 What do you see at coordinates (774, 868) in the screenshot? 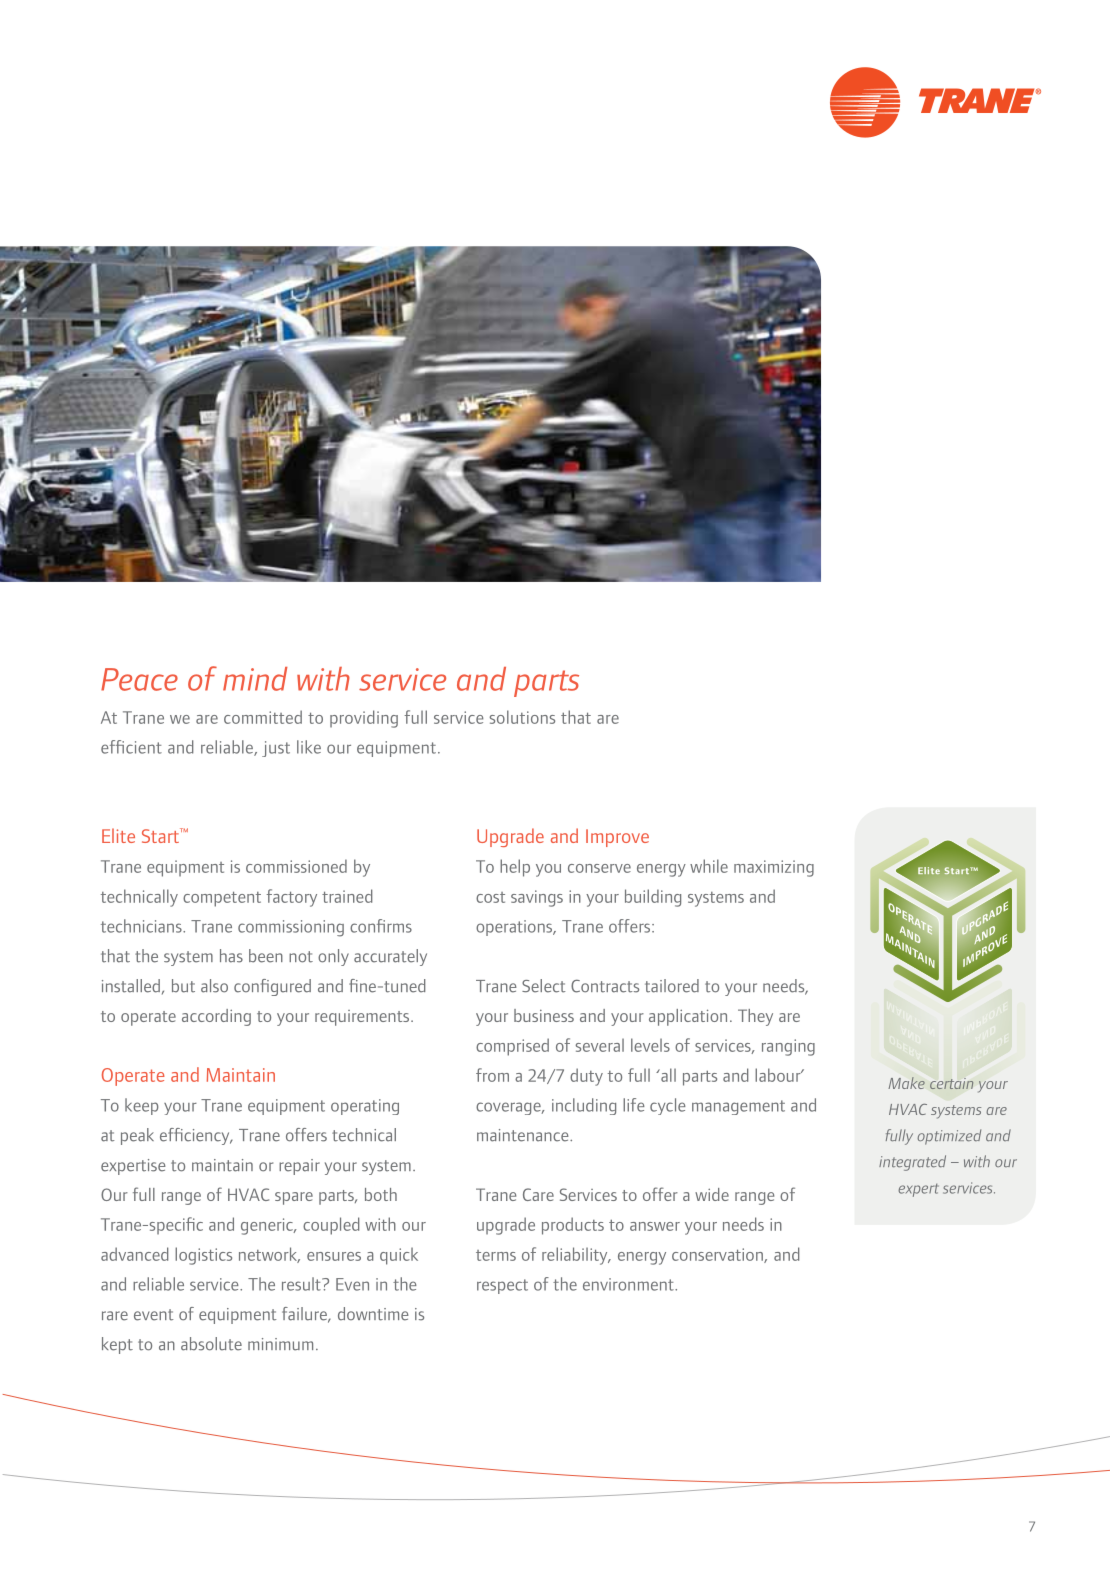
I see `maximizing` at bounding box center [774, 868].
